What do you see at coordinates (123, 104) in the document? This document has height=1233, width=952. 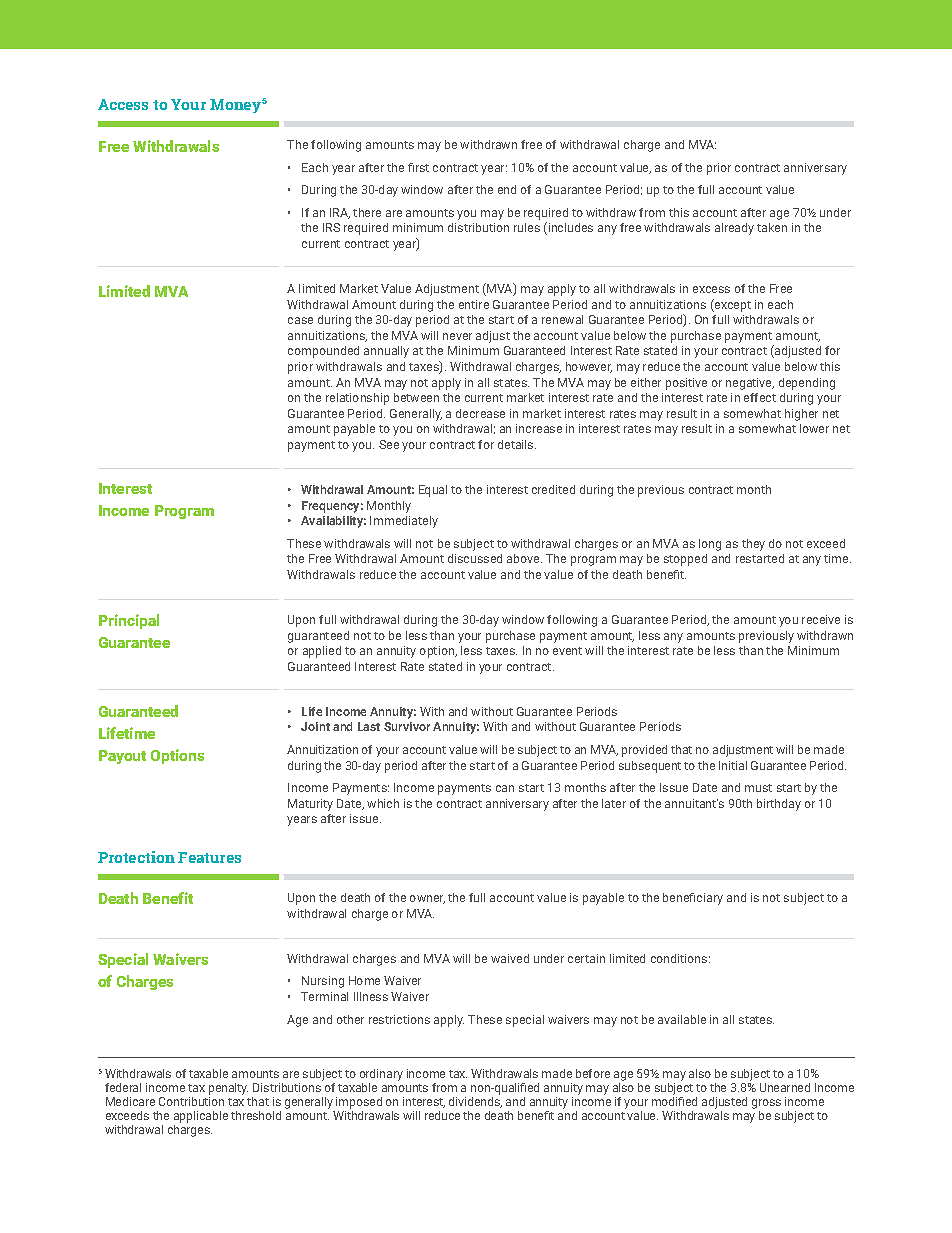 I see `Access` at bounding box center [123, 104].
